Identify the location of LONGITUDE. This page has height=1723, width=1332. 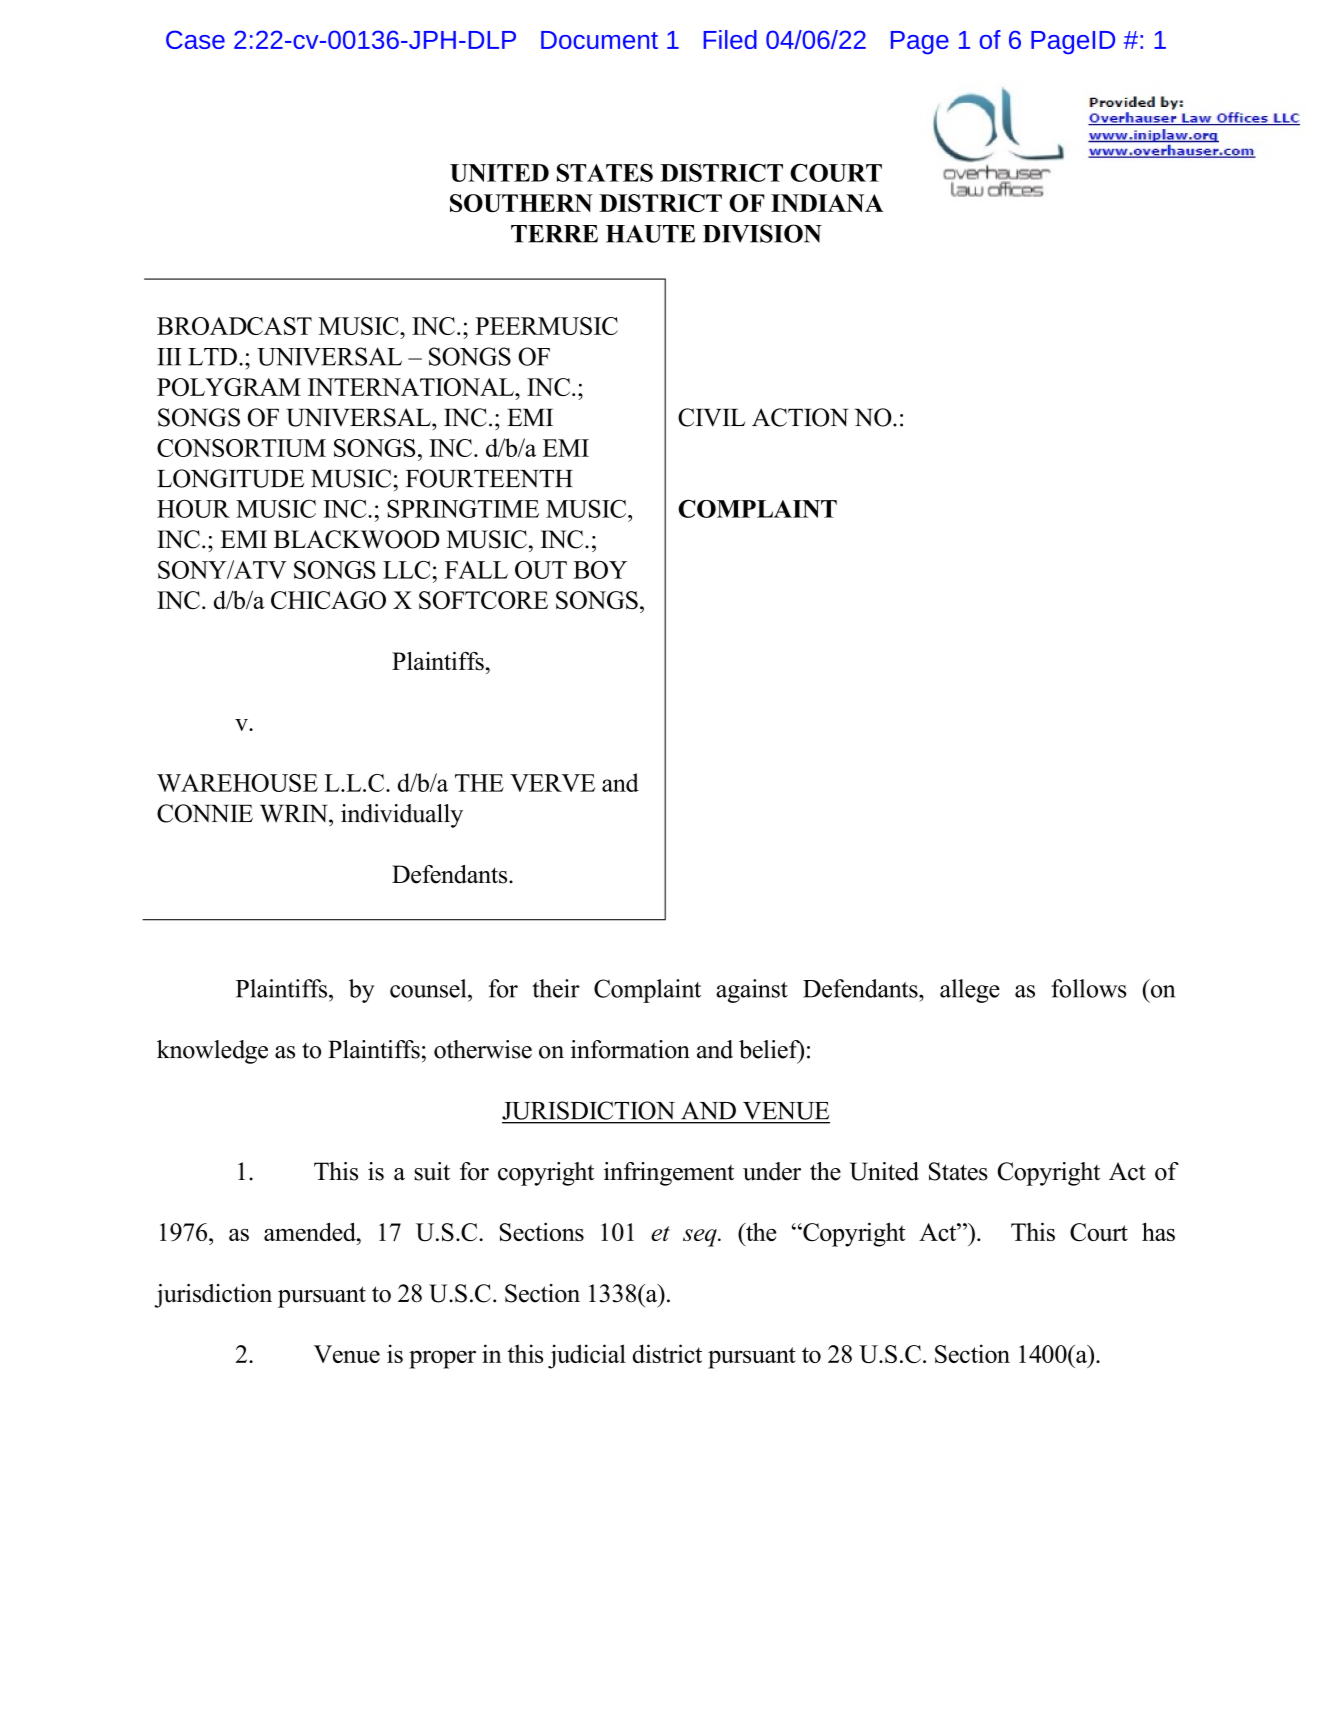
(230, 478).
